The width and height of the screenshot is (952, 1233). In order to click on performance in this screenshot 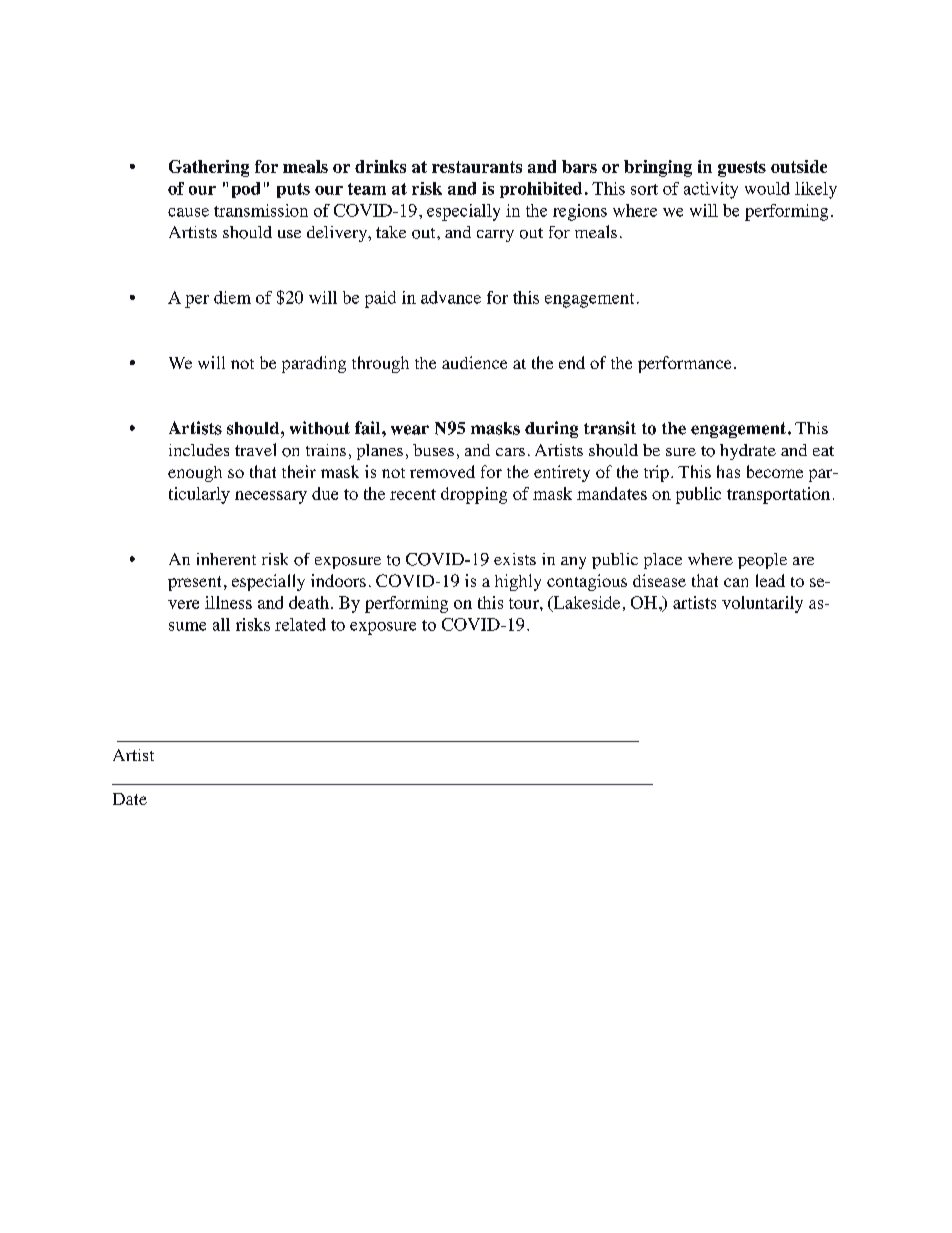, I will do `click(684, 364)`.
